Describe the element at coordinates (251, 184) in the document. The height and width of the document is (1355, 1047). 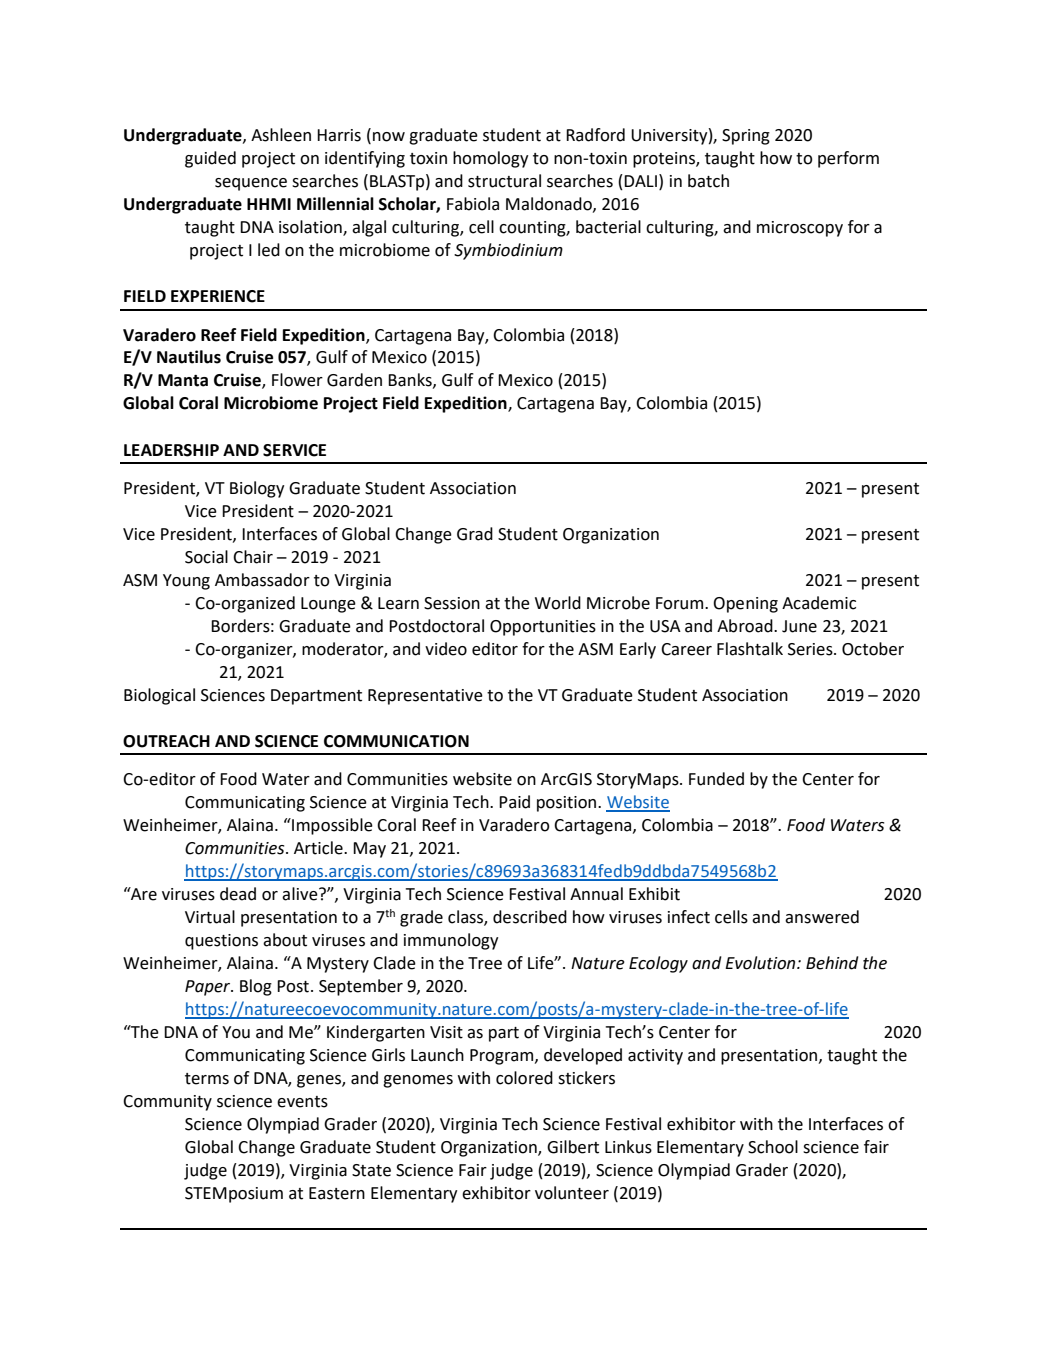
I see `sequence` at that location.
